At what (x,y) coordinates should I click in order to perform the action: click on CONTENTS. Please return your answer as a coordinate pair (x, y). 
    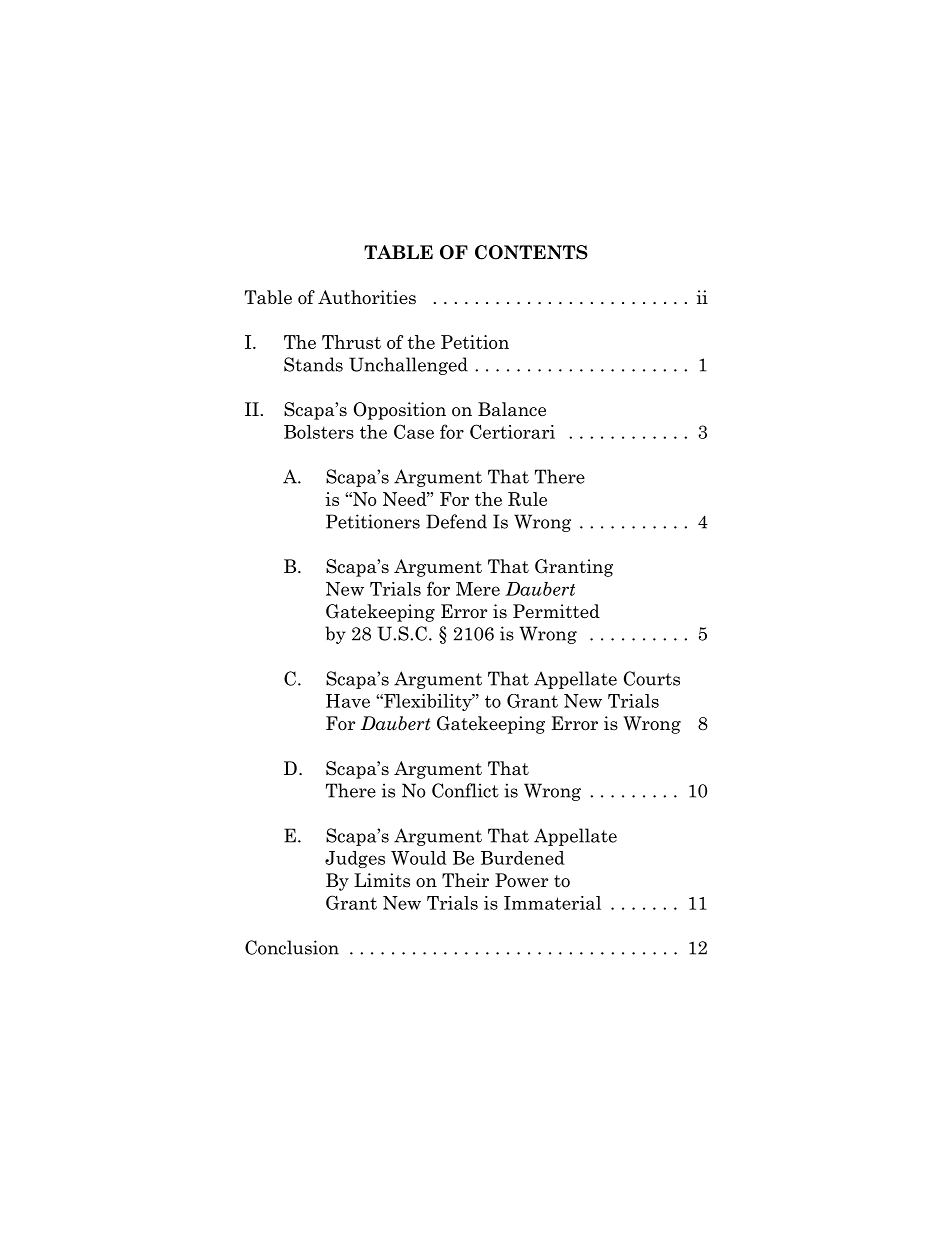
    Looking at the image, I should click on (531, 252).
